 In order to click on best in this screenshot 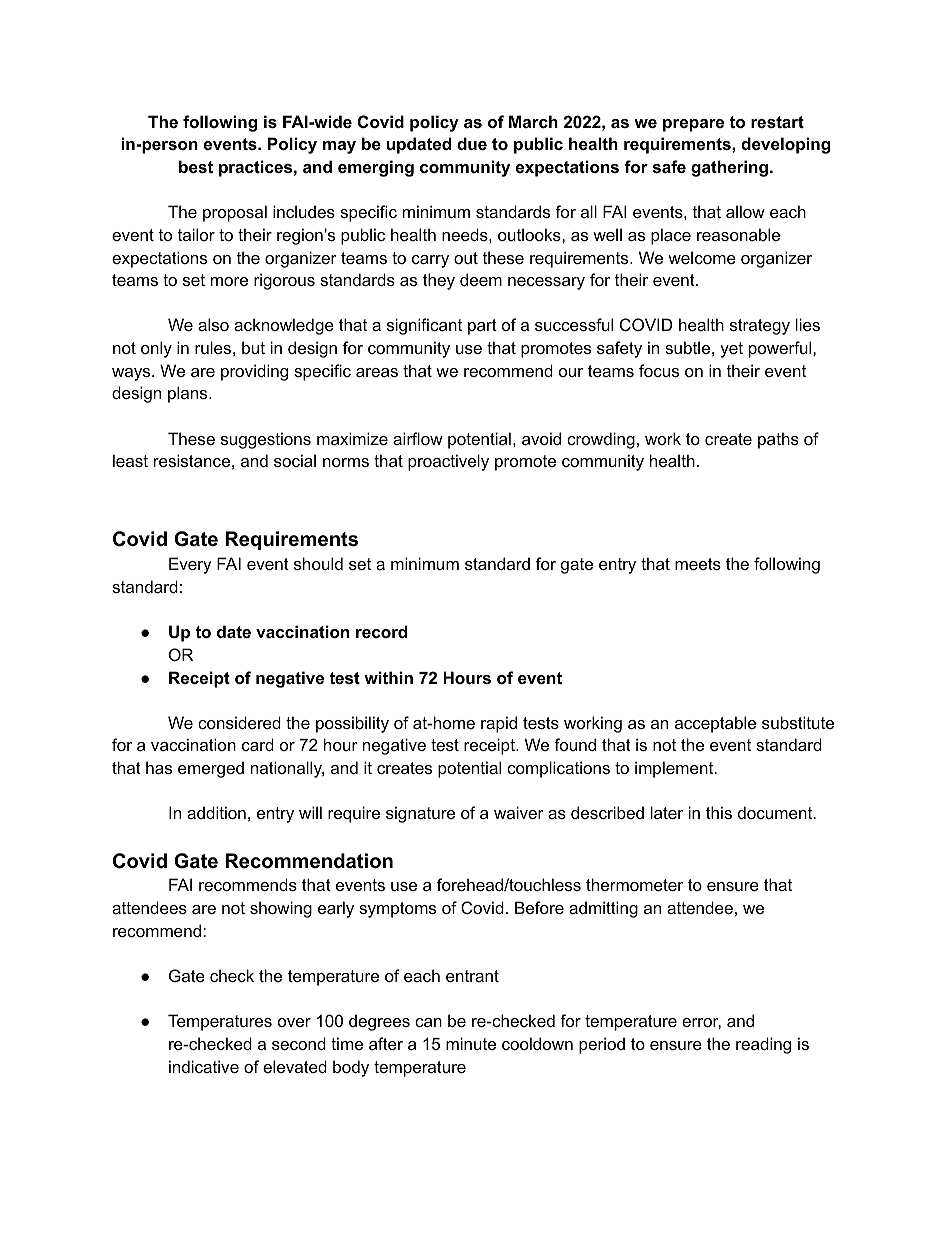, I will do `click(196, 166)`.
